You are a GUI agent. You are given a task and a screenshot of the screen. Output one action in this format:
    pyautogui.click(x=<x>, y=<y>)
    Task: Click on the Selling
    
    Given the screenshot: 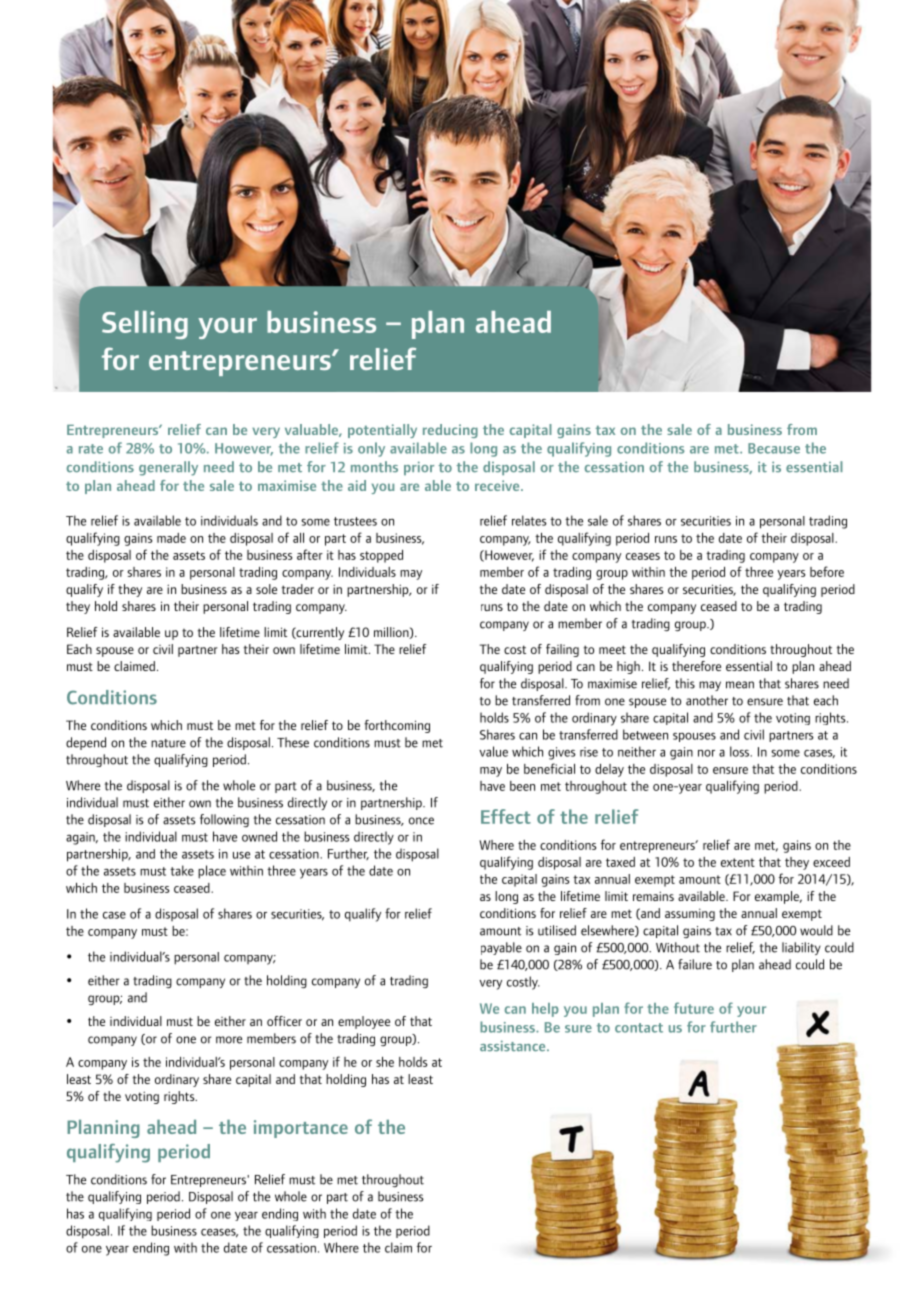 What is the action you would take?
    pyautogui.click(x=145, y=325)
